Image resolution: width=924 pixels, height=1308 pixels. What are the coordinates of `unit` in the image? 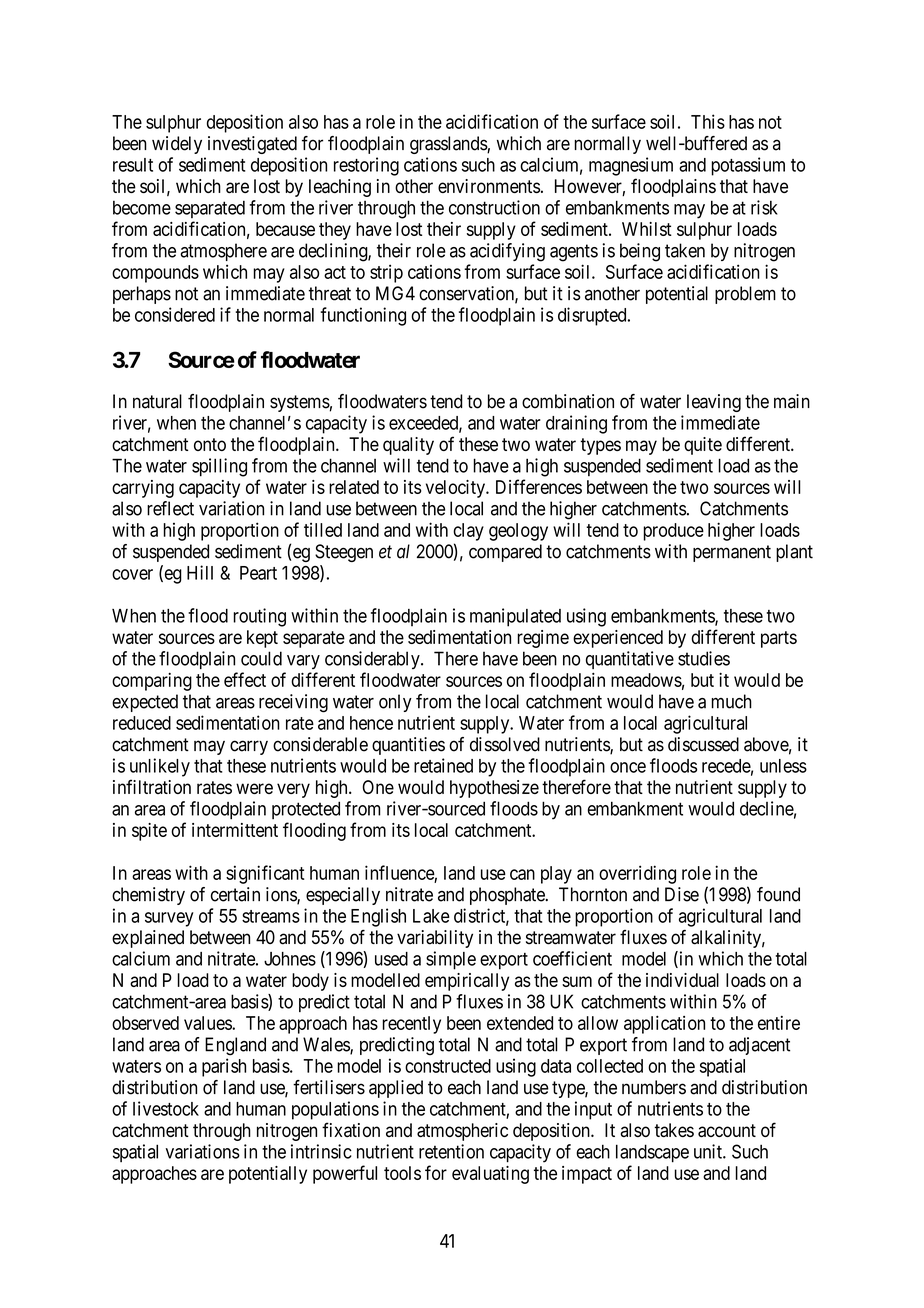 It's located at (709, 1151).
